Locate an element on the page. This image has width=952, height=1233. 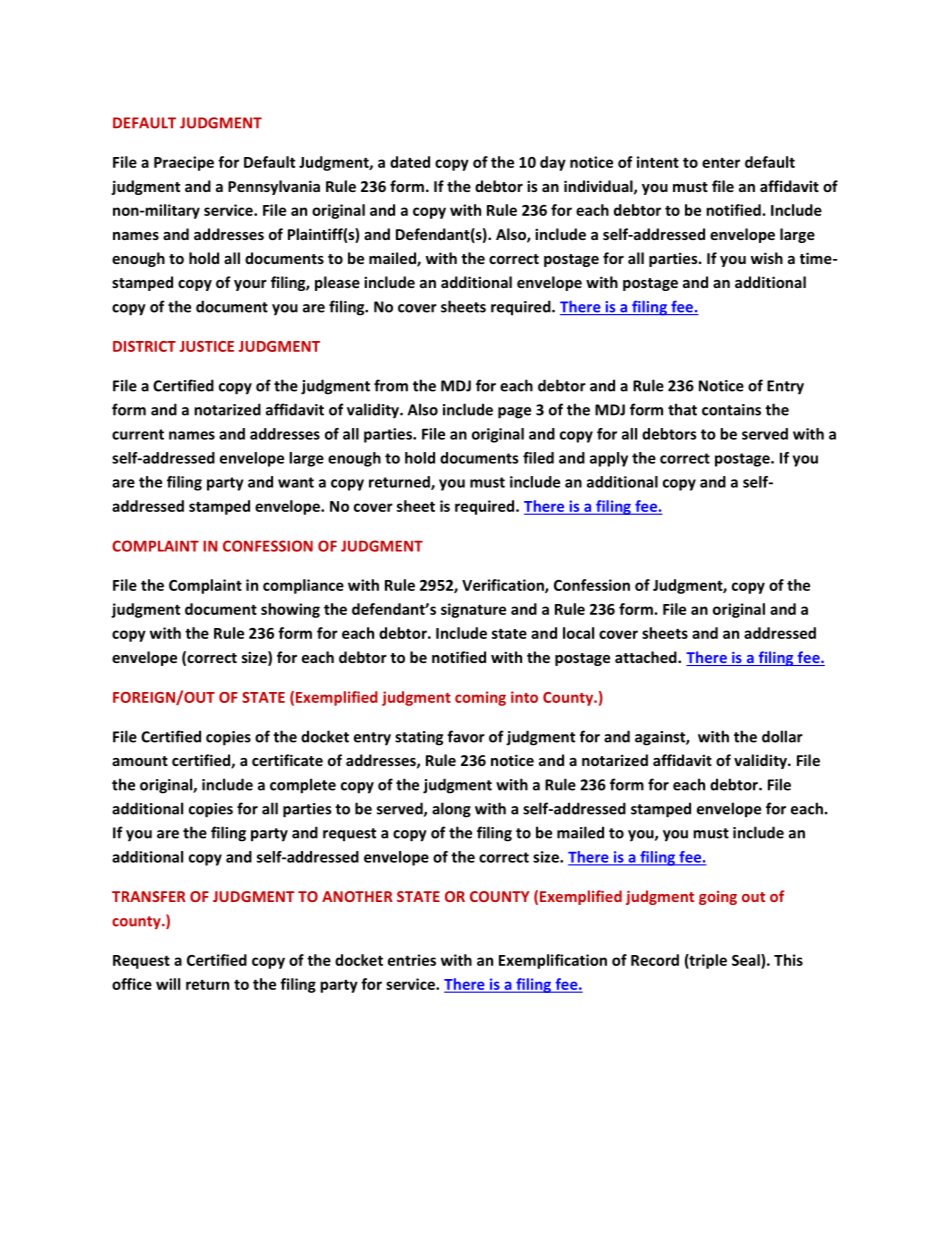
will is located at coordinates (168, 984).
